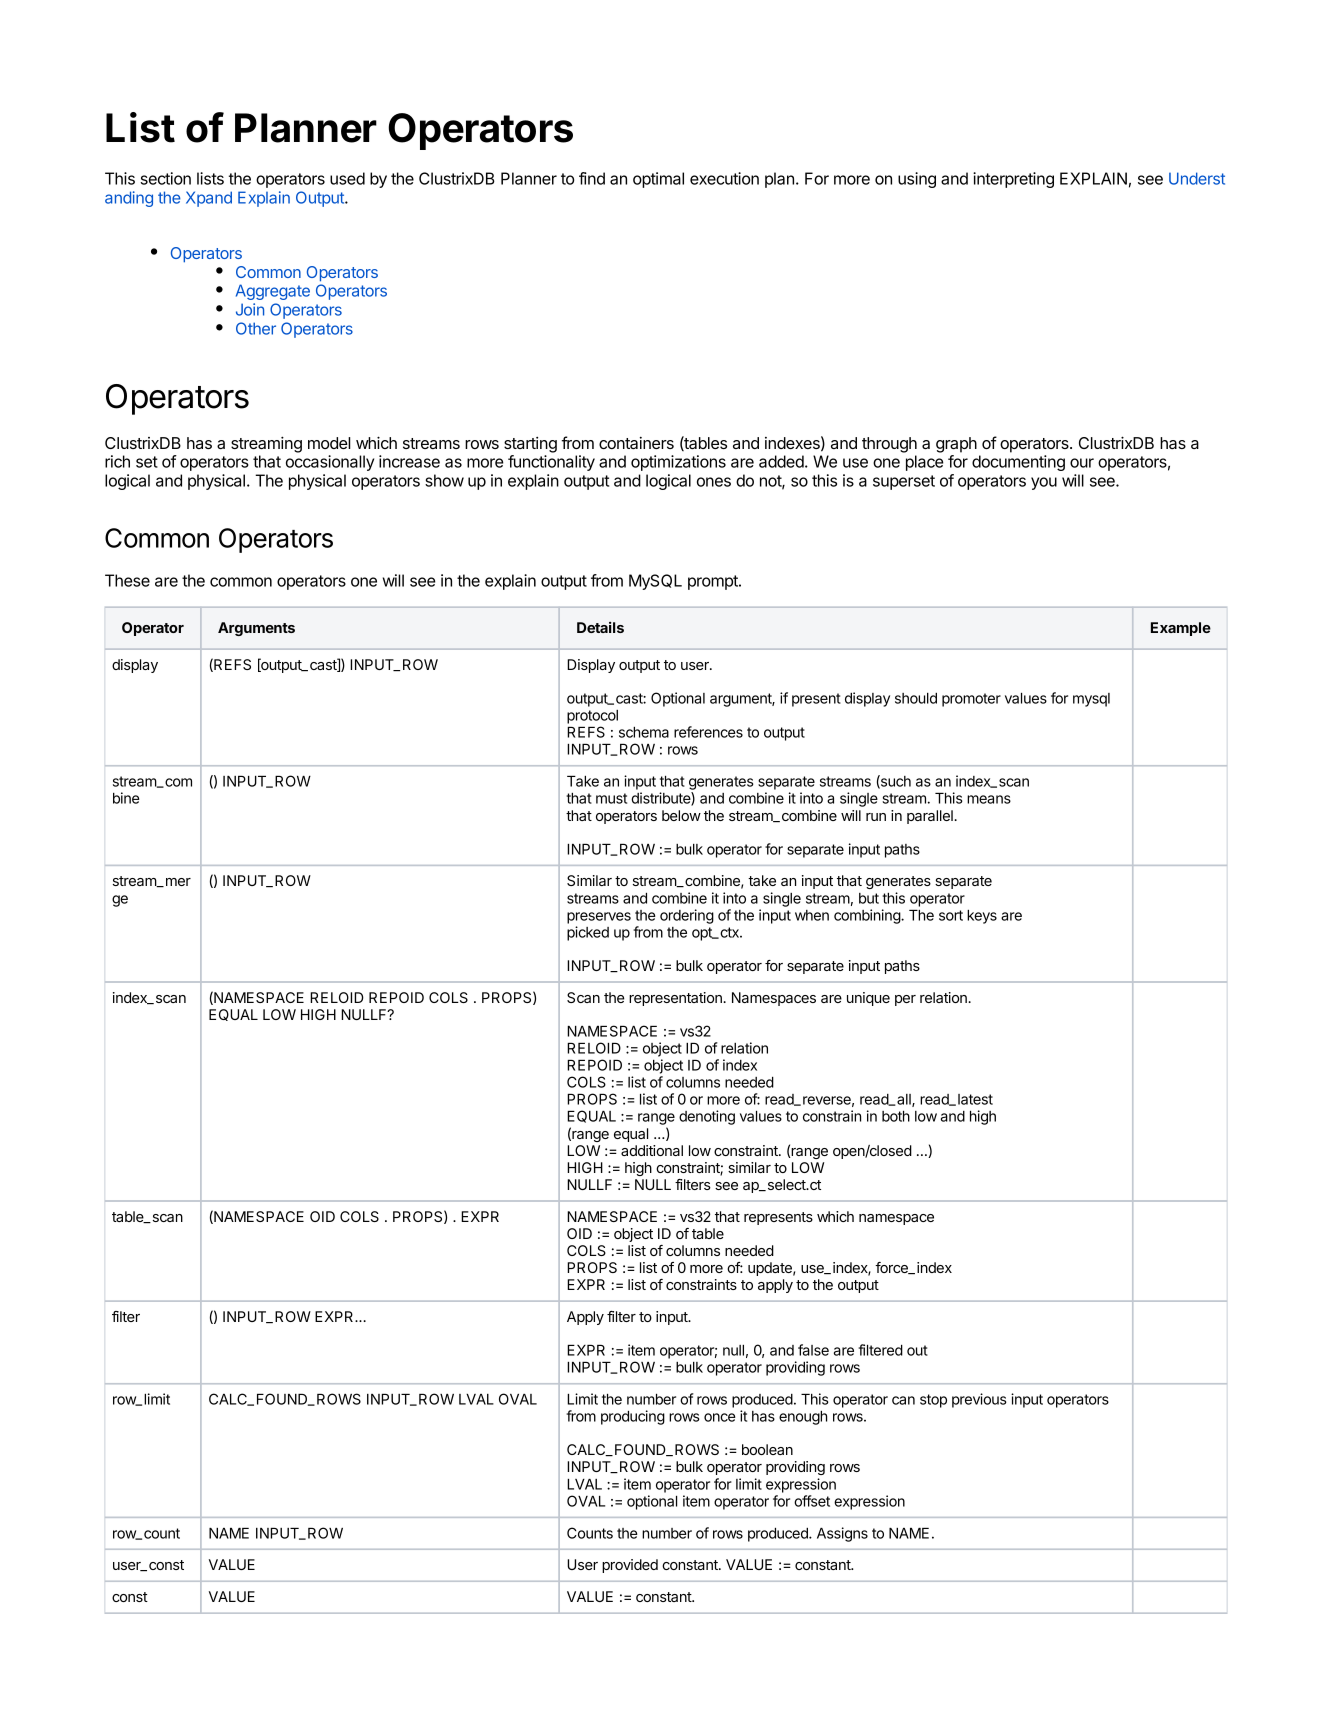 This screenshot has height=1724, width=1332. I want to click on ordering, so click(687, 916).
